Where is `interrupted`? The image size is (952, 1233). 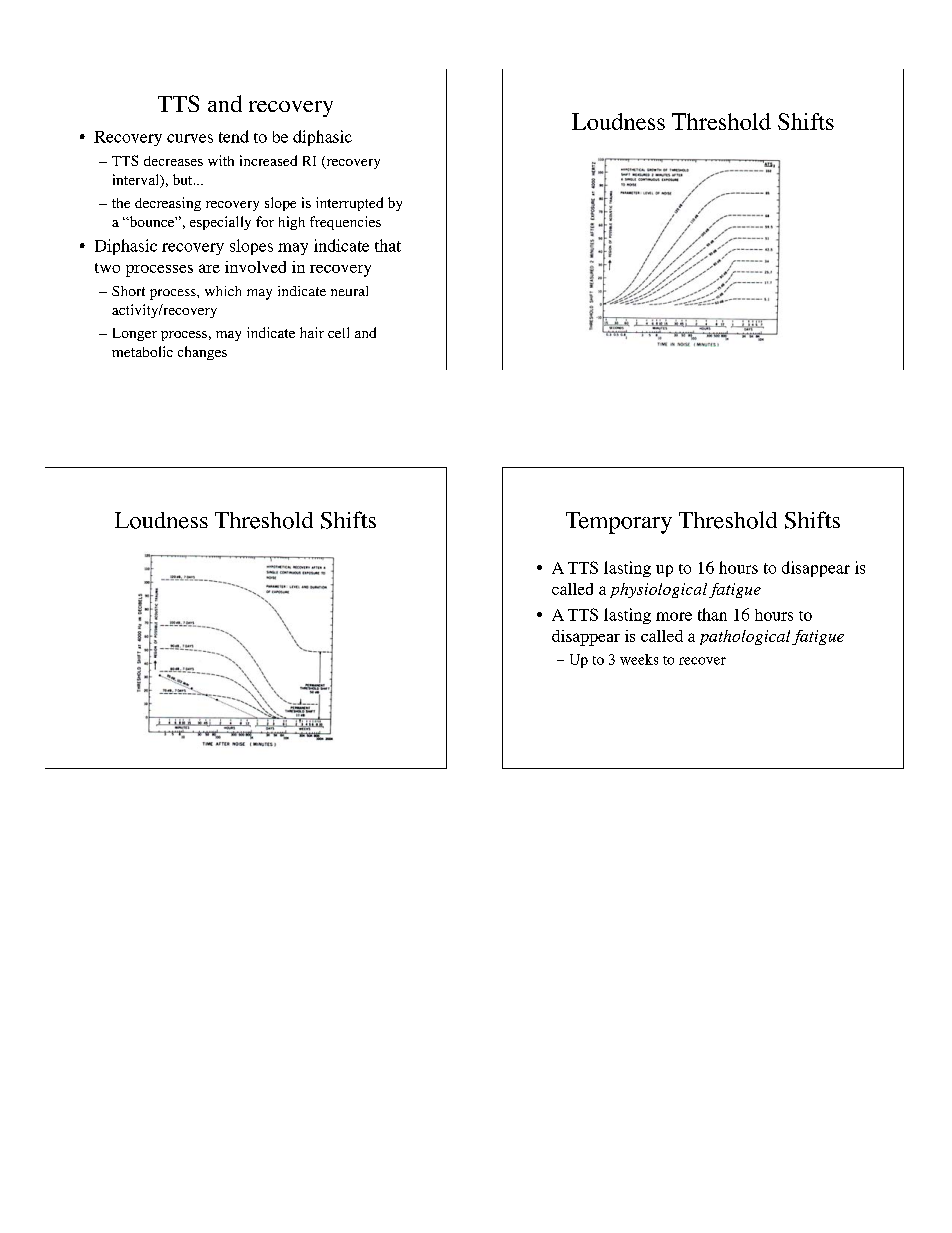 interrupted is located at coordinates (349, 204).
